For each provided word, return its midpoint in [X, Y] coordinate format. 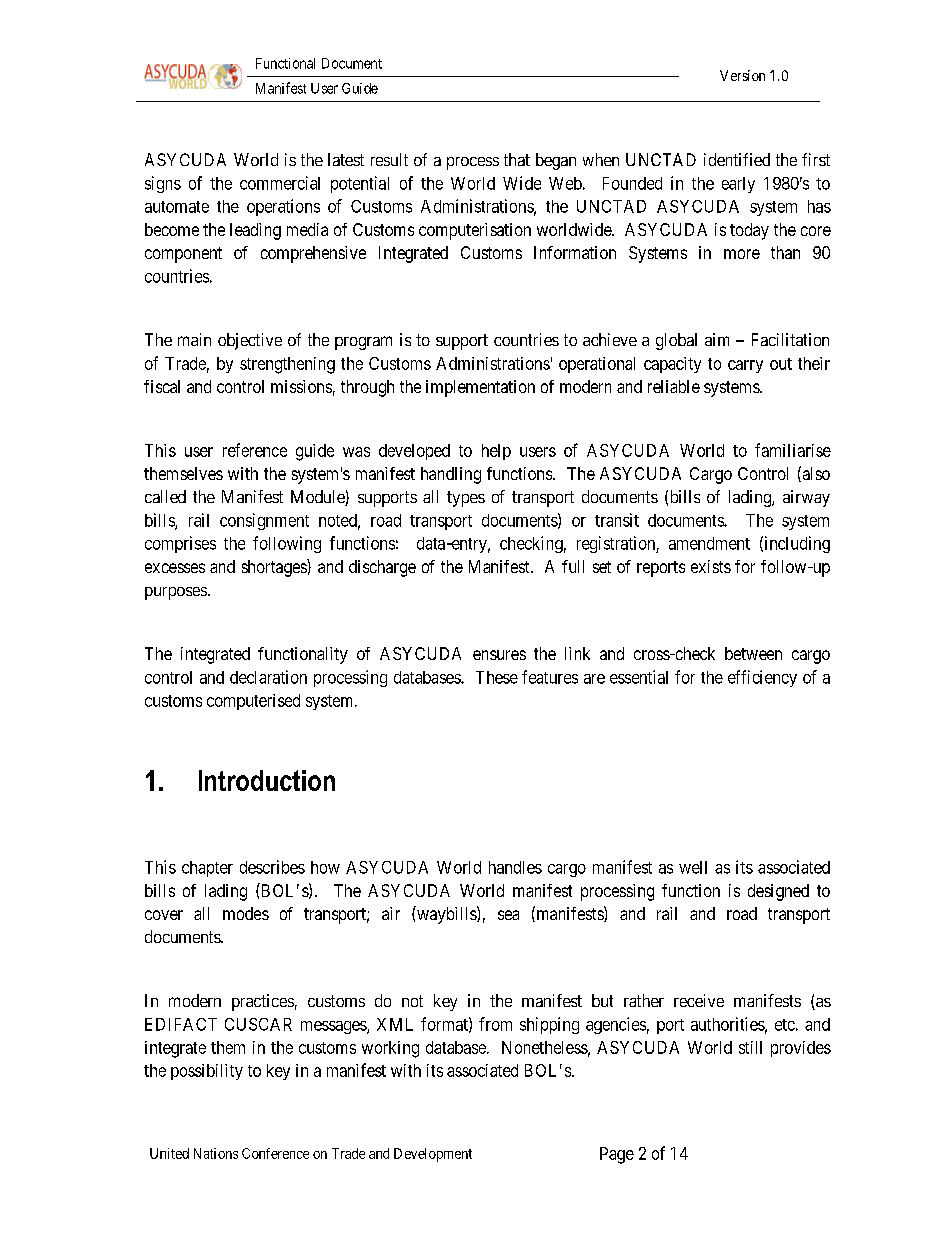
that [517, 159]
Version [742, 75]
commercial [280, 183]
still [750, 1047]
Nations [216, 1153]
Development [433, 1155]
